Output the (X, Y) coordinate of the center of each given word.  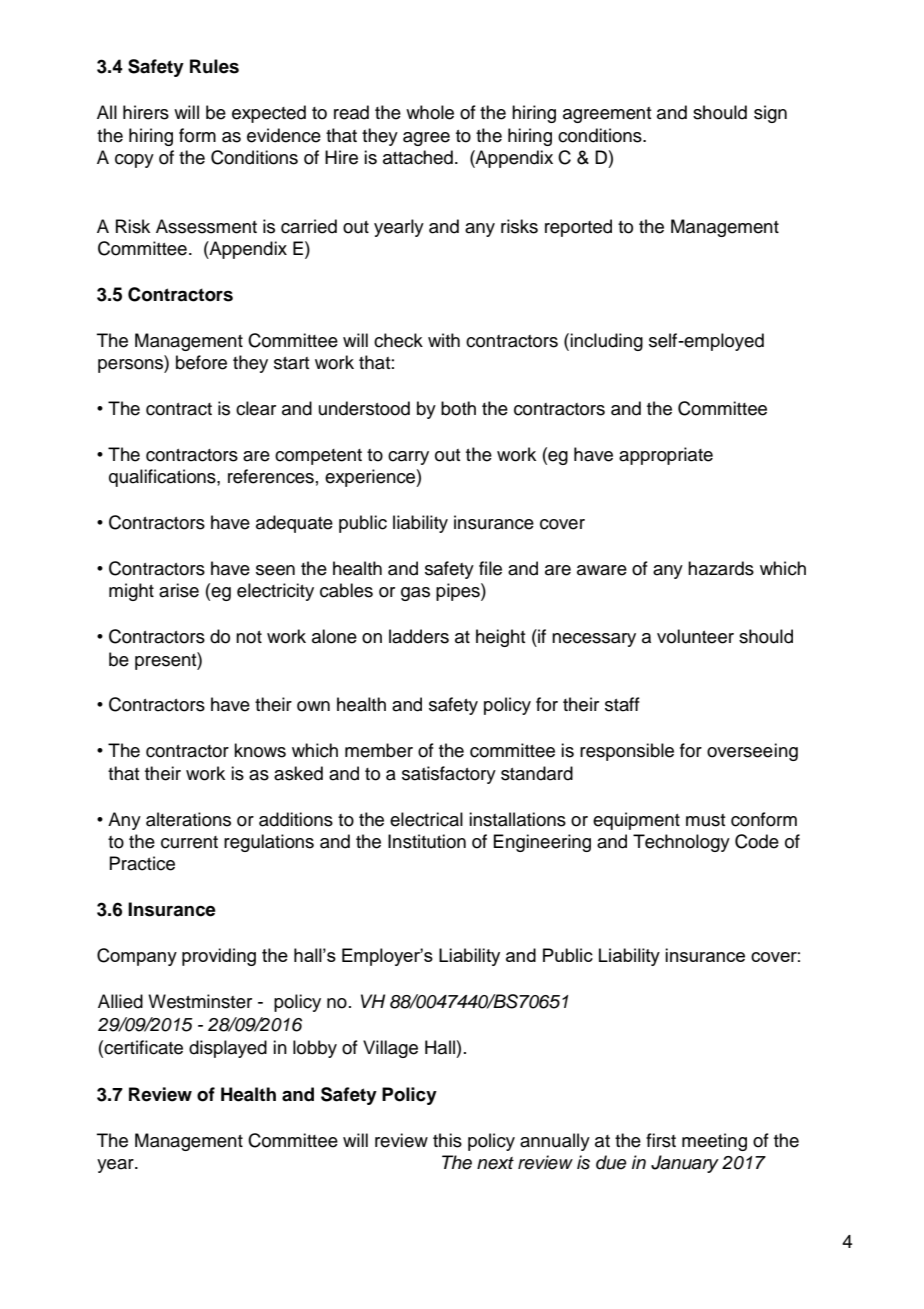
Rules (214, 66)
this (447, 1140)
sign (770, 114)
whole (430, 112)
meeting (714, 1142)
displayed (228, 1049)
